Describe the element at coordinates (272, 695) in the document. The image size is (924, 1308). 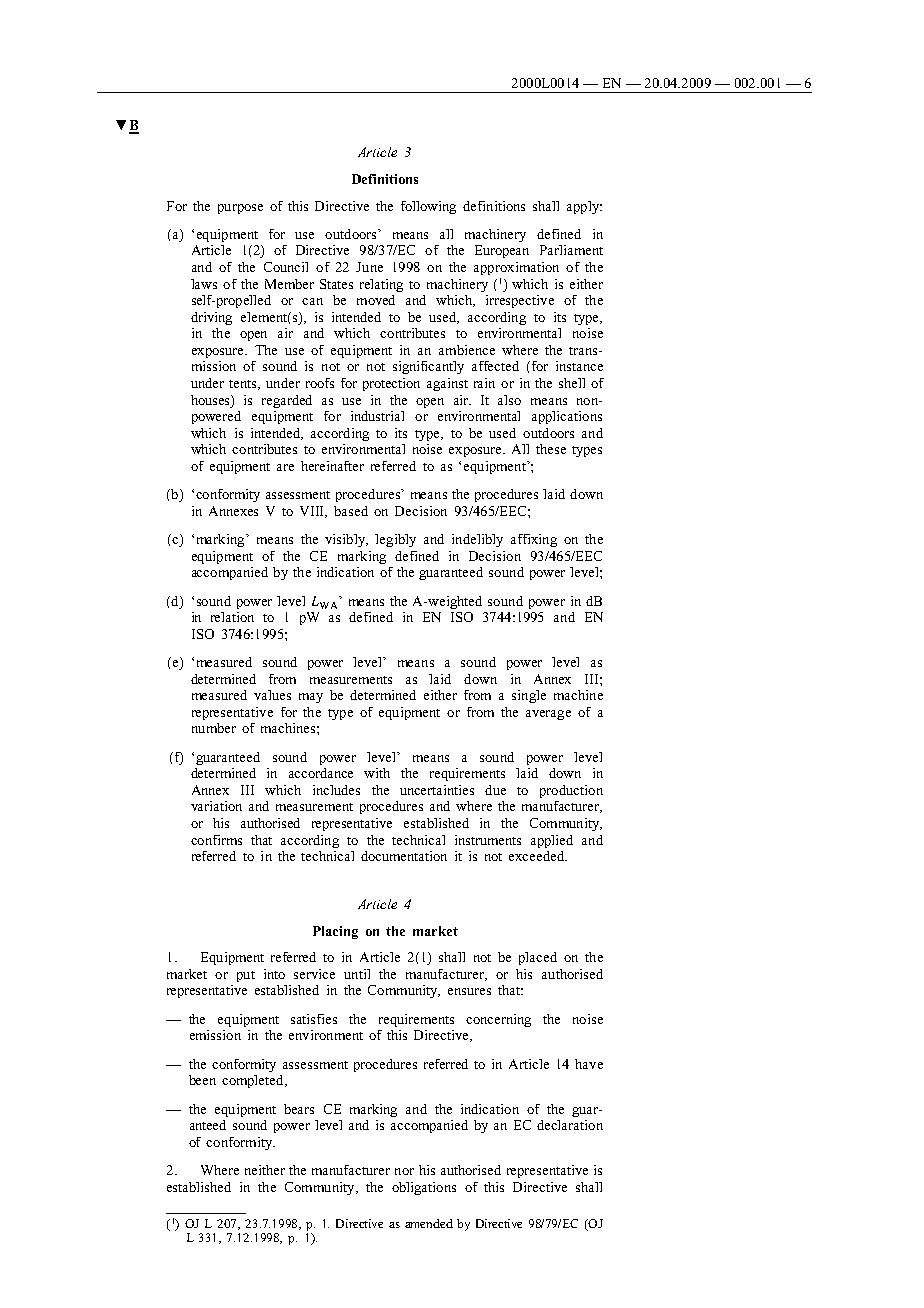
I see `values` at that location.
